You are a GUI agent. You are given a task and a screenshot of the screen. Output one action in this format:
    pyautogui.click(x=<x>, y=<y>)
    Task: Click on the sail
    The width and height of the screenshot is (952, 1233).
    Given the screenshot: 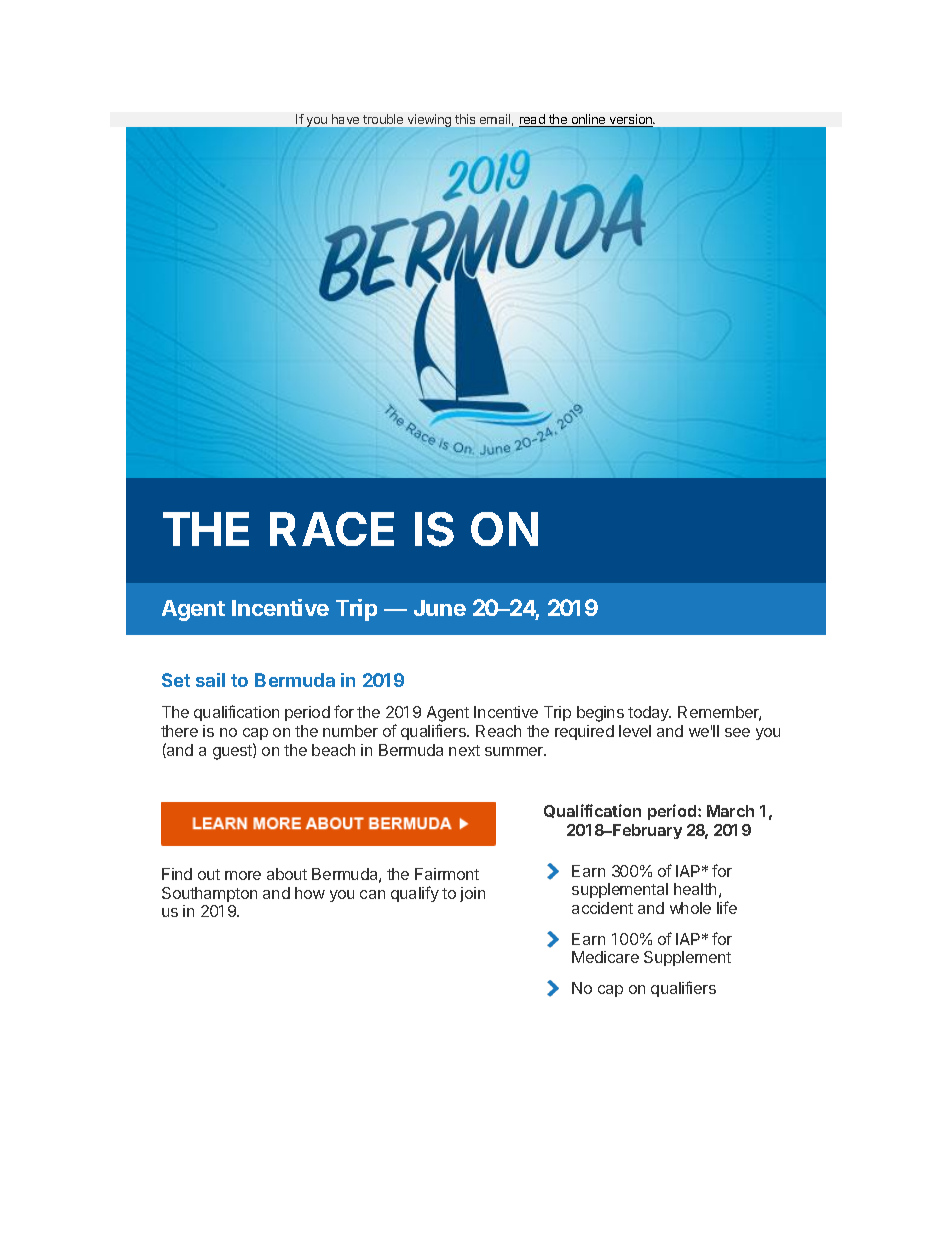 What is the action you would take?
    pyautogui.click(x=210, y=680)
